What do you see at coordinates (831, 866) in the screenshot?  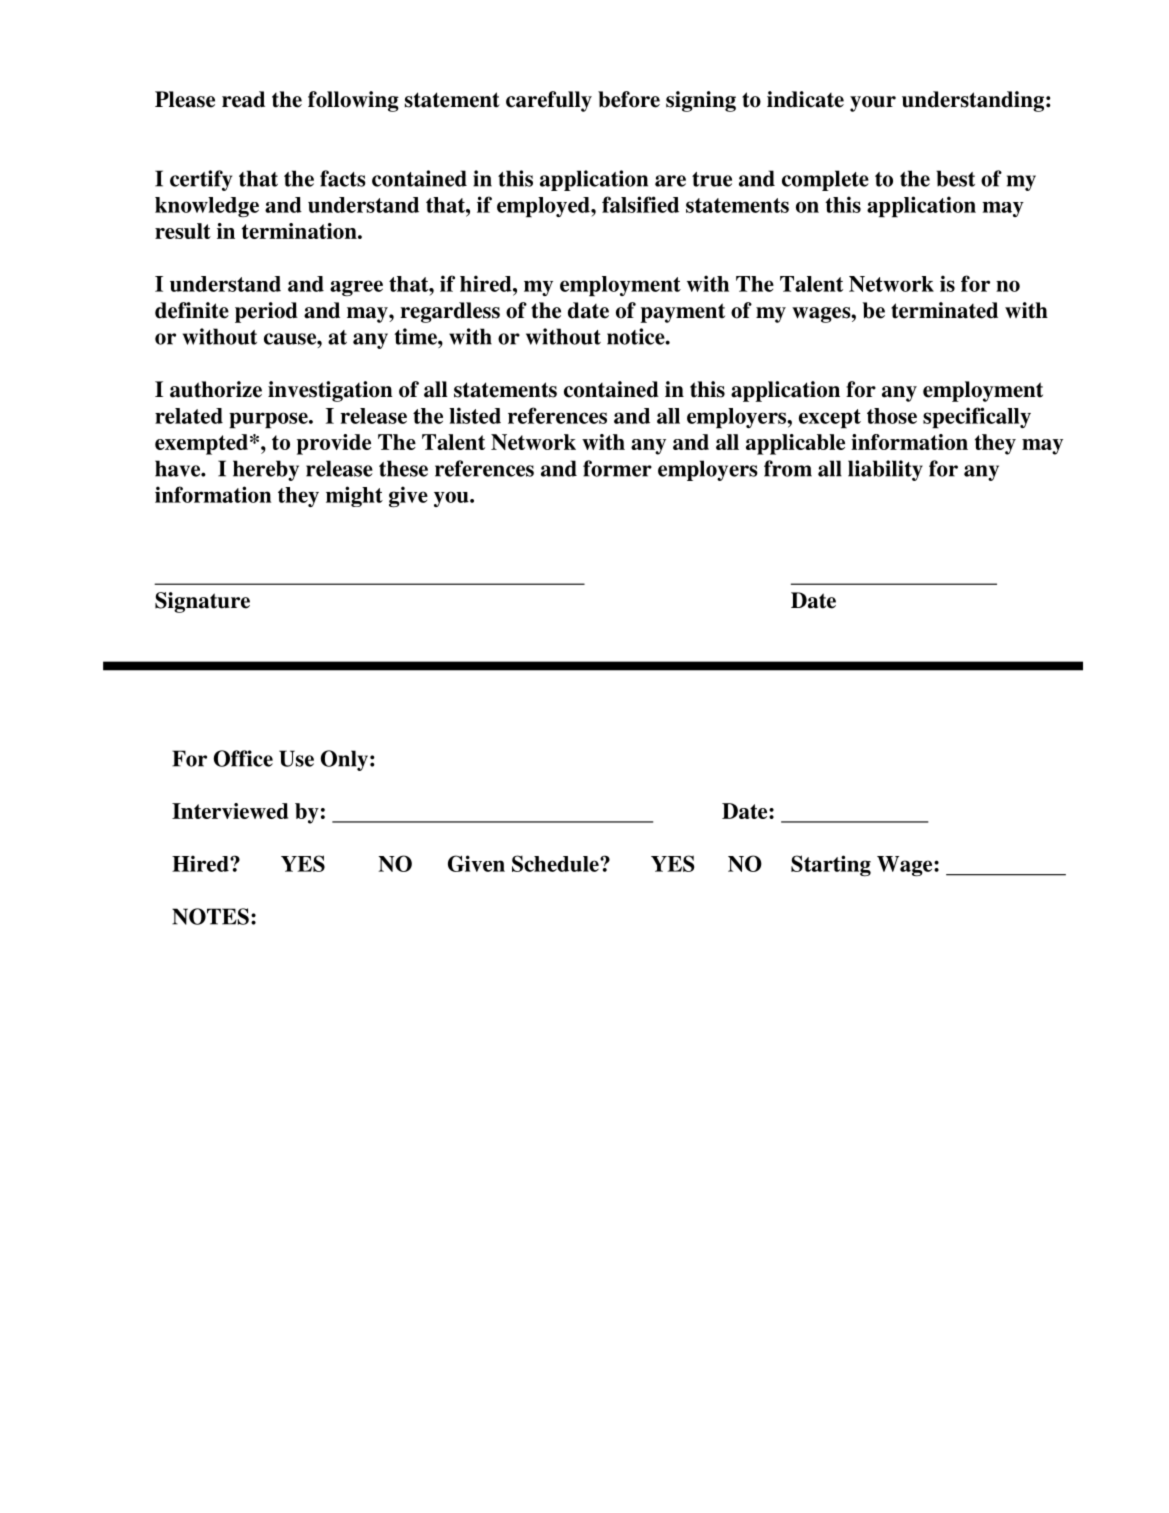 I see `Starting` at bounding box center [831, 866].
